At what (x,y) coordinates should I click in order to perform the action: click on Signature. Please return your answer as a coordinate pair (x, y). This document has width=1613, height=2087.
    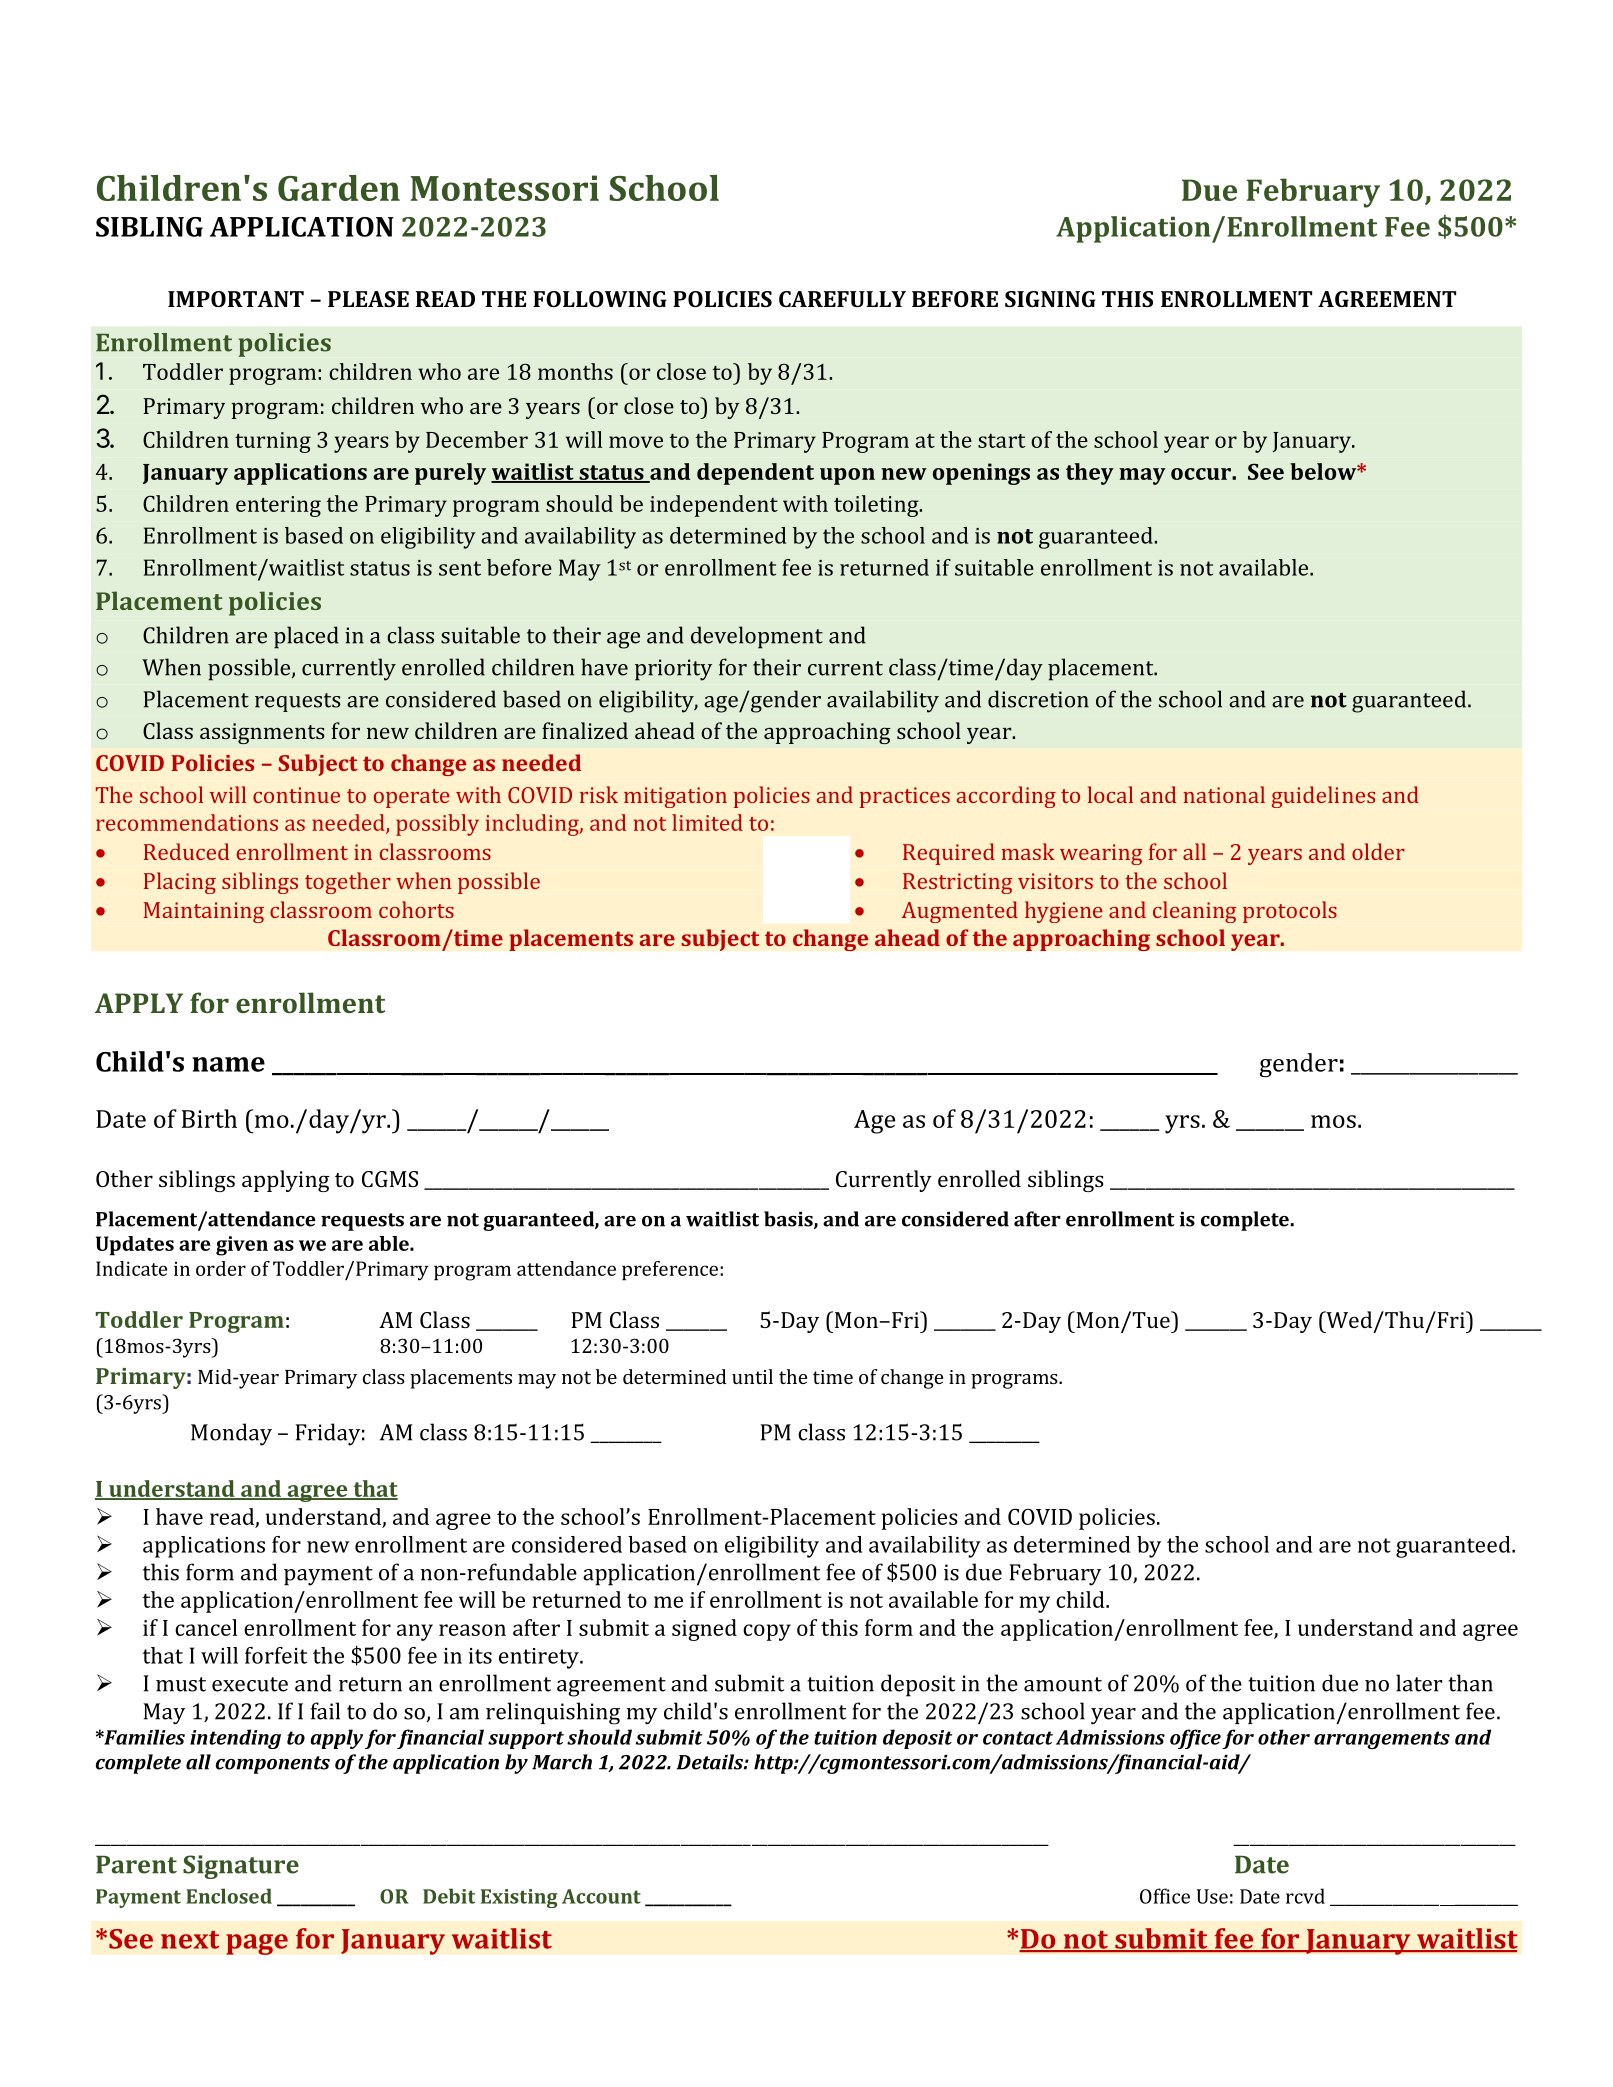
    Looking at the image, I should click on (241, 1867).
